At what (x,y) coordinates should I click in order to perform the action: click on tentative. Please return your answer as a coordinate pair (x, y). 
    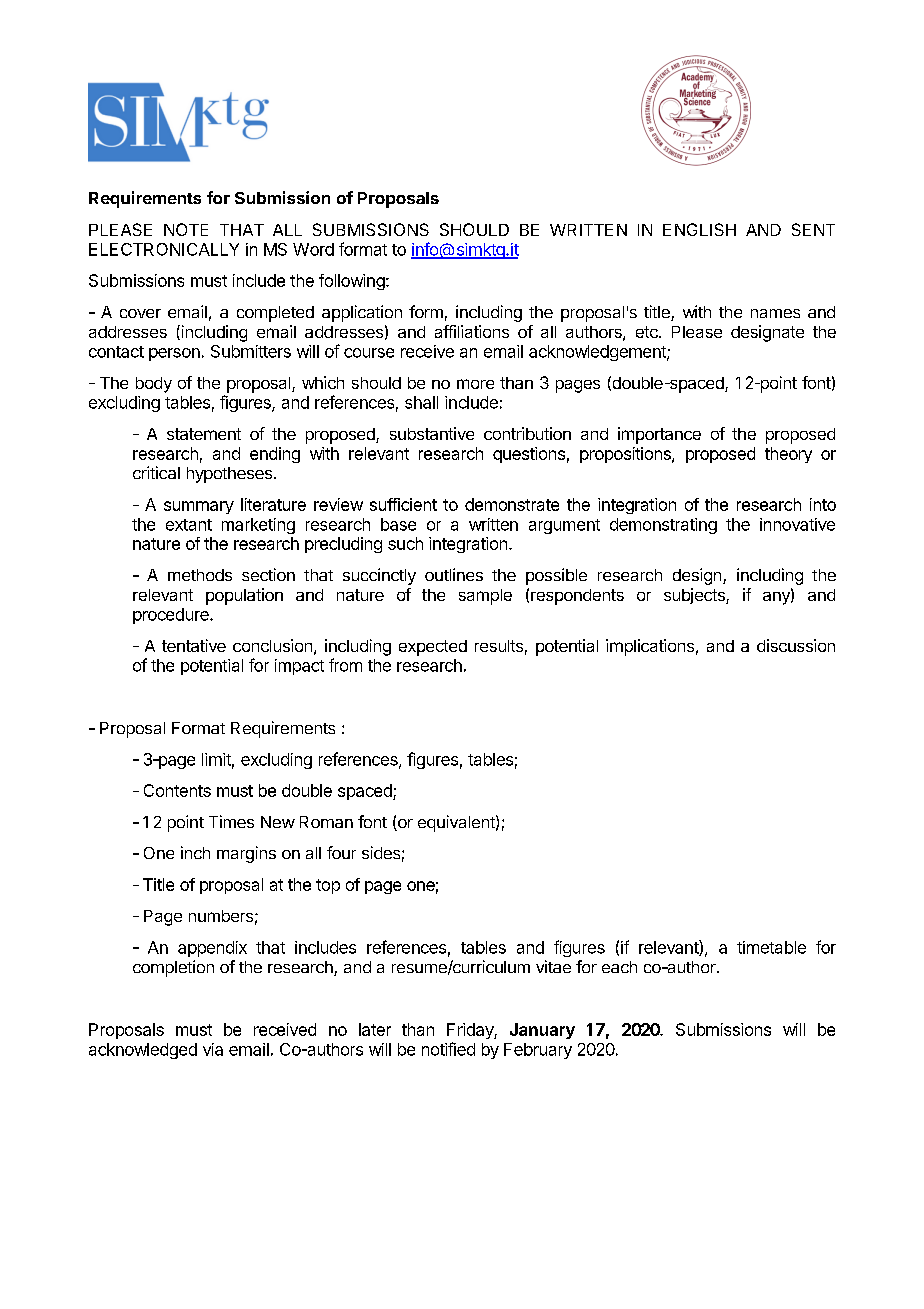
    Looking at the image, I should click on (194, 645).
